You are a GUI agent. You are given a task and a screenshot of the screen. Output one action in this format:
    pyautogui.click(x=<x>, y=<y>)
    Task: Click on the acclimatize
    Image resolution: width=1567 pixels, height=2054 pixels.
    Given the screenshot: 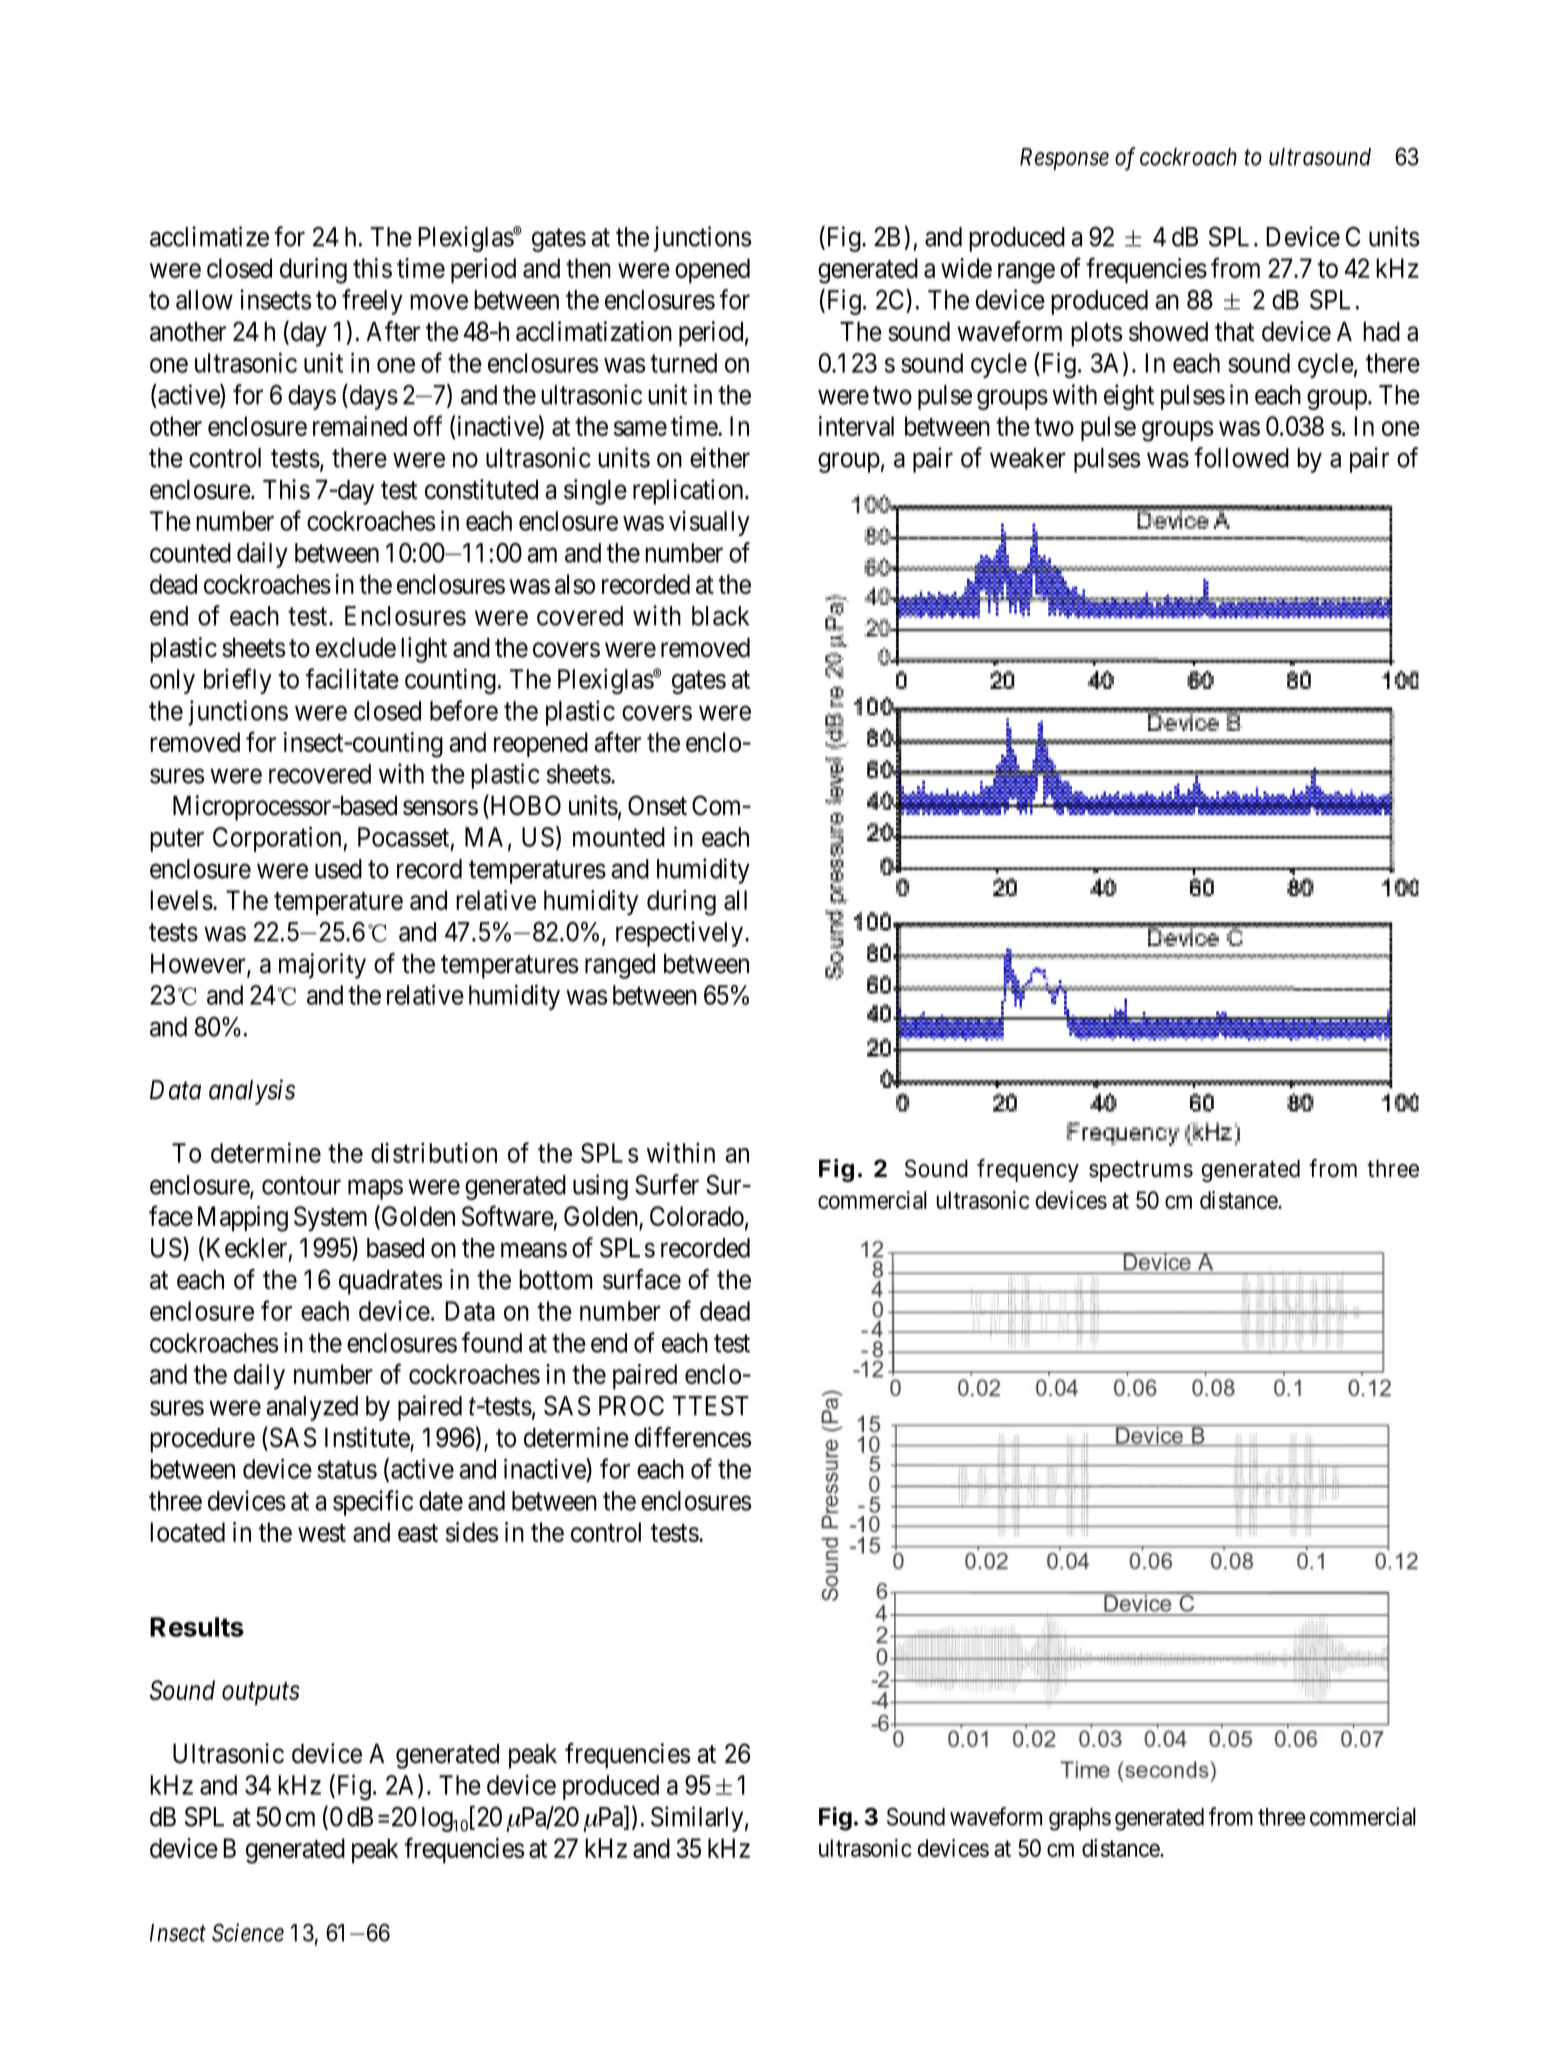 What is the action you would take?
    pyautogui.click(x=209, y=236)
